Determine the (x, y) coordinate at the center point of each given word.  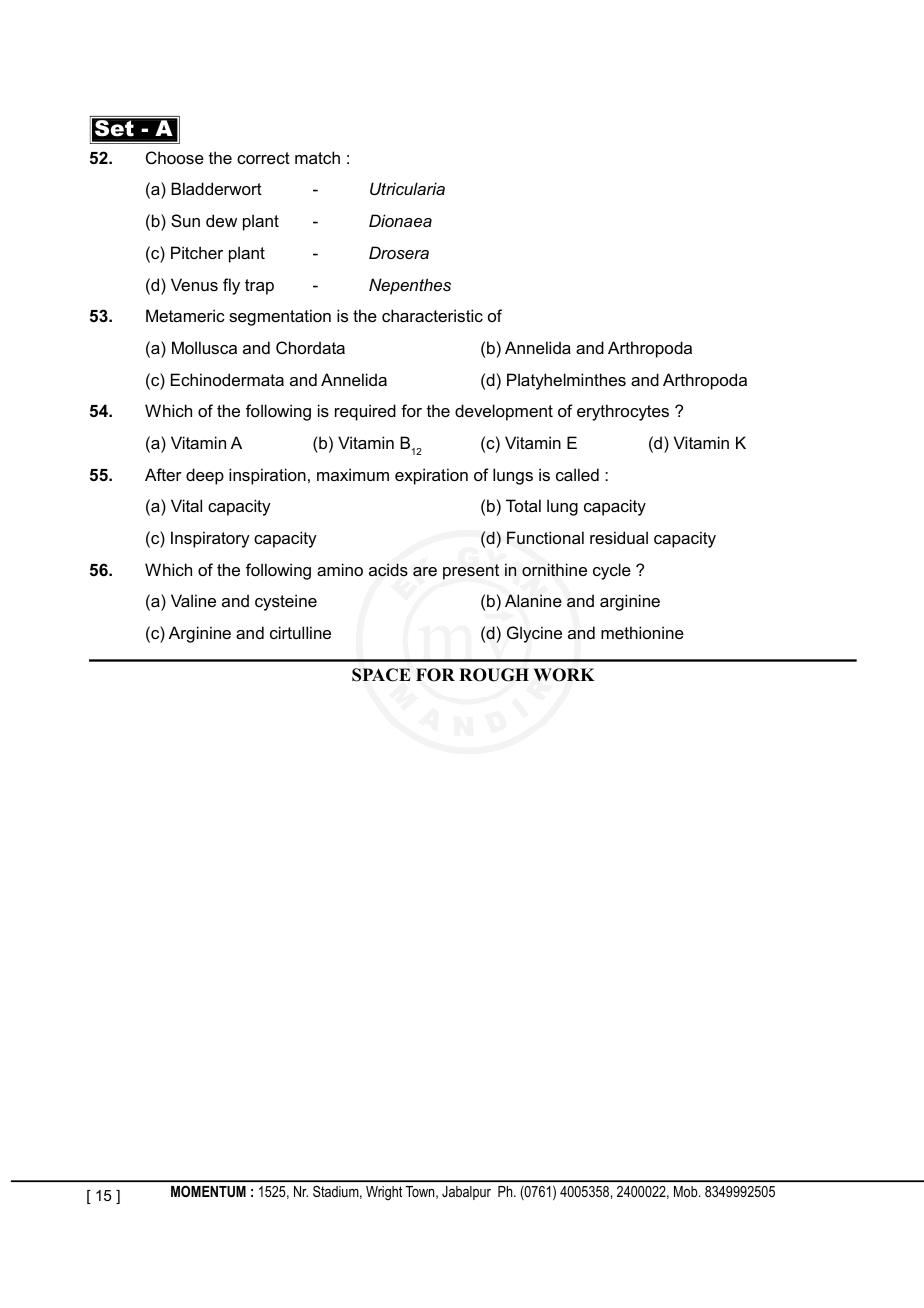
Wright (384, 1193)
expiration (431, 476)
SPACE (381, 675)
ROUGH (494, 675)
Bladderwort (216, 188)
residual (619, 537)
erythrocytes (623, 412)
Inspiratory (210, 539)
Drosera (399, 252)
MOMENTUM (208, 1191)
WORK (564, 675)
